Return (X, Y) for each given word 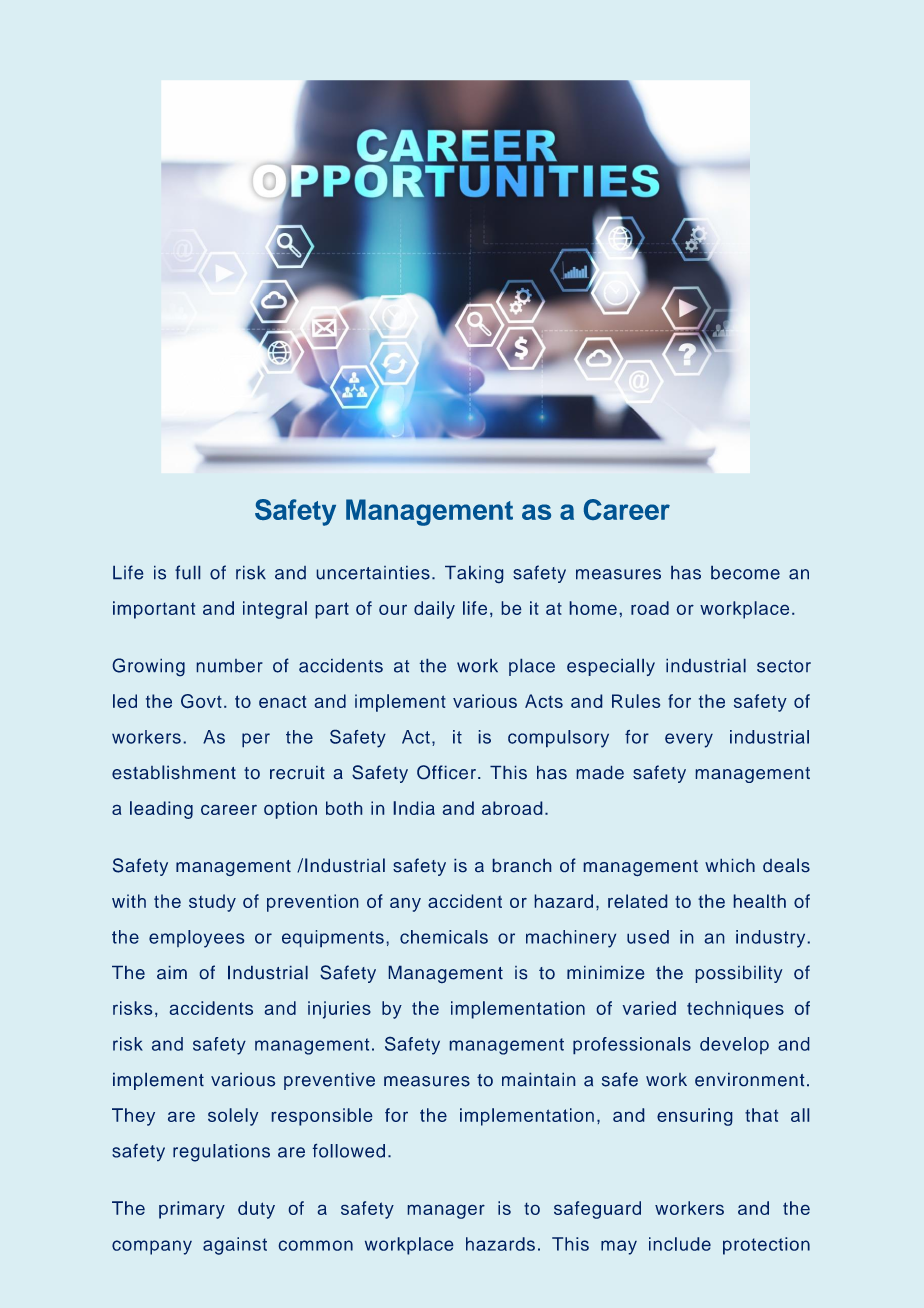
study (212, 903)
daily (434, 610)
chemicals (444, 937)
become (745, 573)
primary (192, 1210)
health (760, 901)
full (187, 572)
